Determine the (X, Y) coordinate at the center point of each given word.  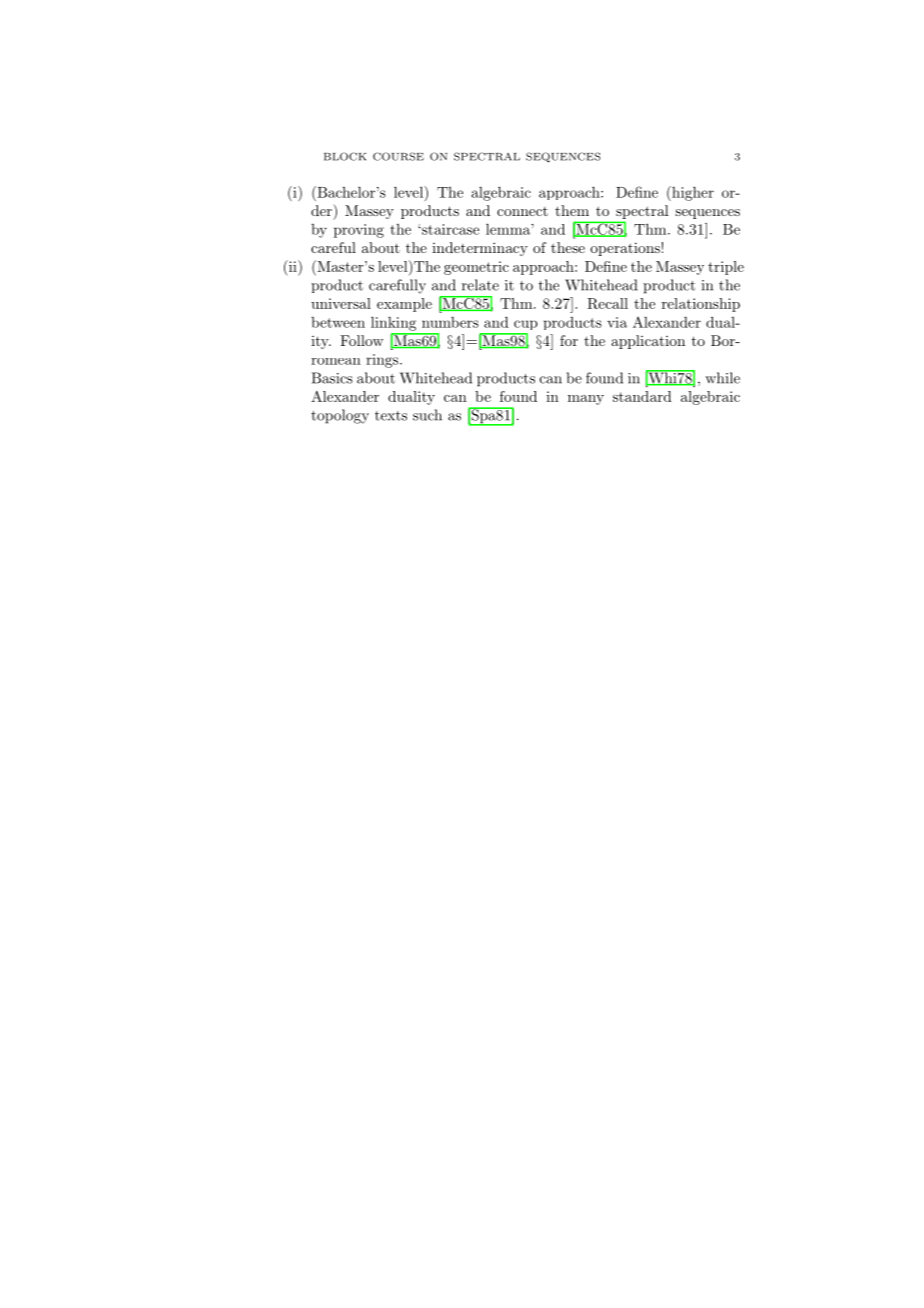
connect (522, 211)
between (338, 322)
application (648, 342)
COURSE (398, 156)
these (568, 247)
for (569, 340)
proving (359, 231)
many (586, 400)
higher (692, 193)
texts (391, 416)
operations (625, 249)
